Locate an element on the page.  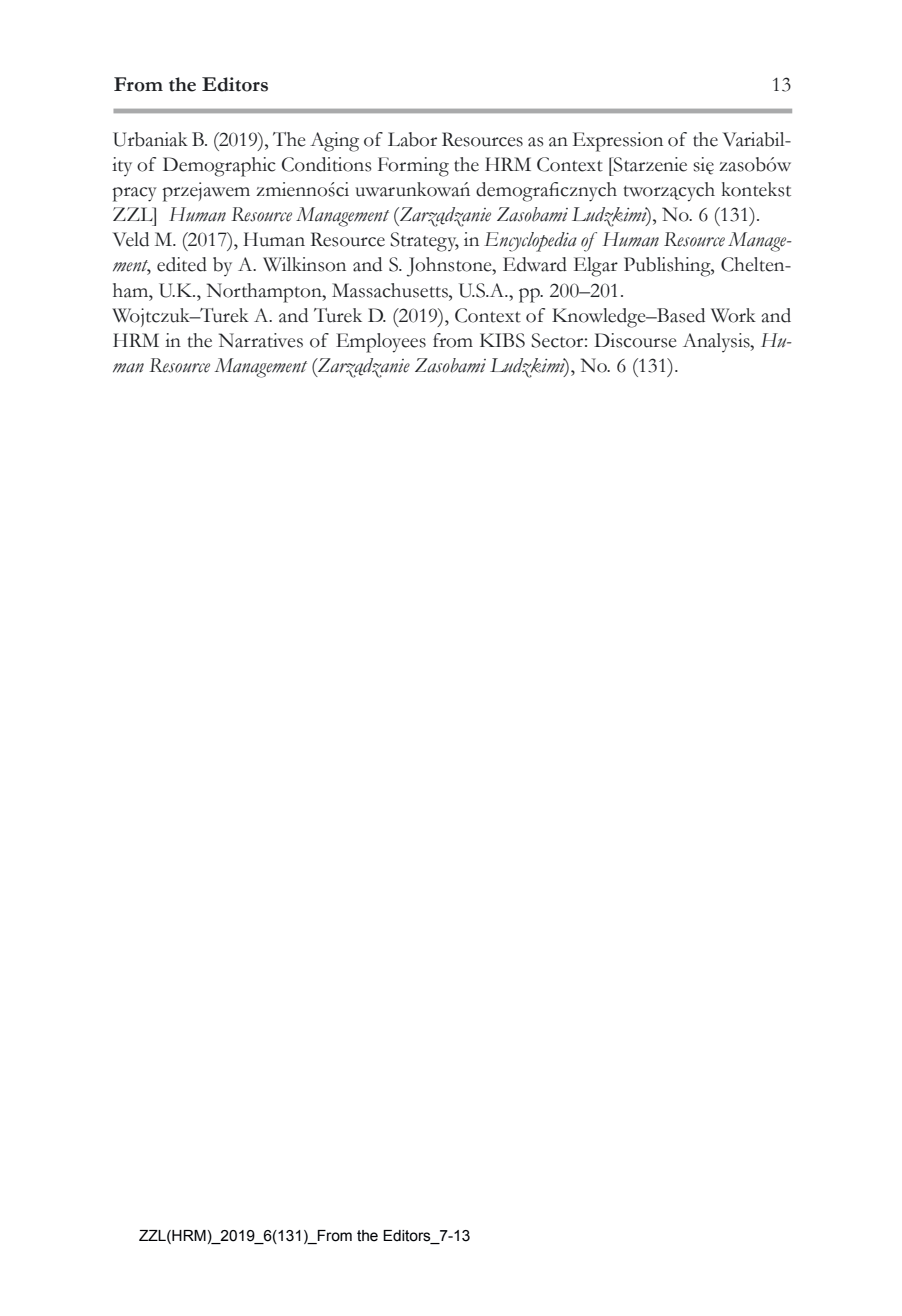
Wilkinson is located at coordinates (304, 264).
